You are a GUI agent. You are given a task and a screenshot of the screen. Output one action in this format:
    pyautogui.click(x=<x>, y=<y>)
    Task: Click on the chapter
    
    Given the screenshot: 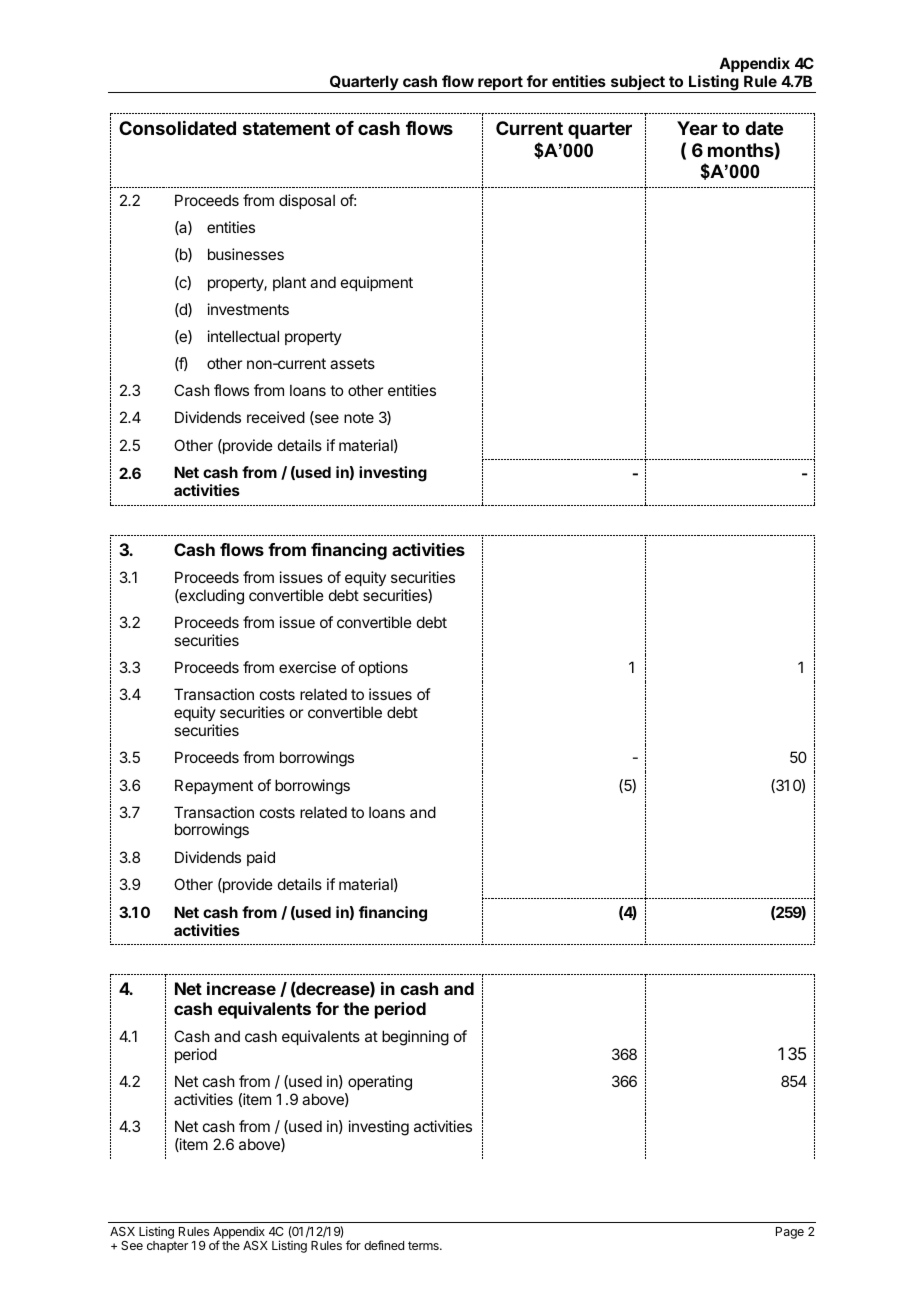 What is the action you would take?
    pyautogui.click(x=167, y=1247)
